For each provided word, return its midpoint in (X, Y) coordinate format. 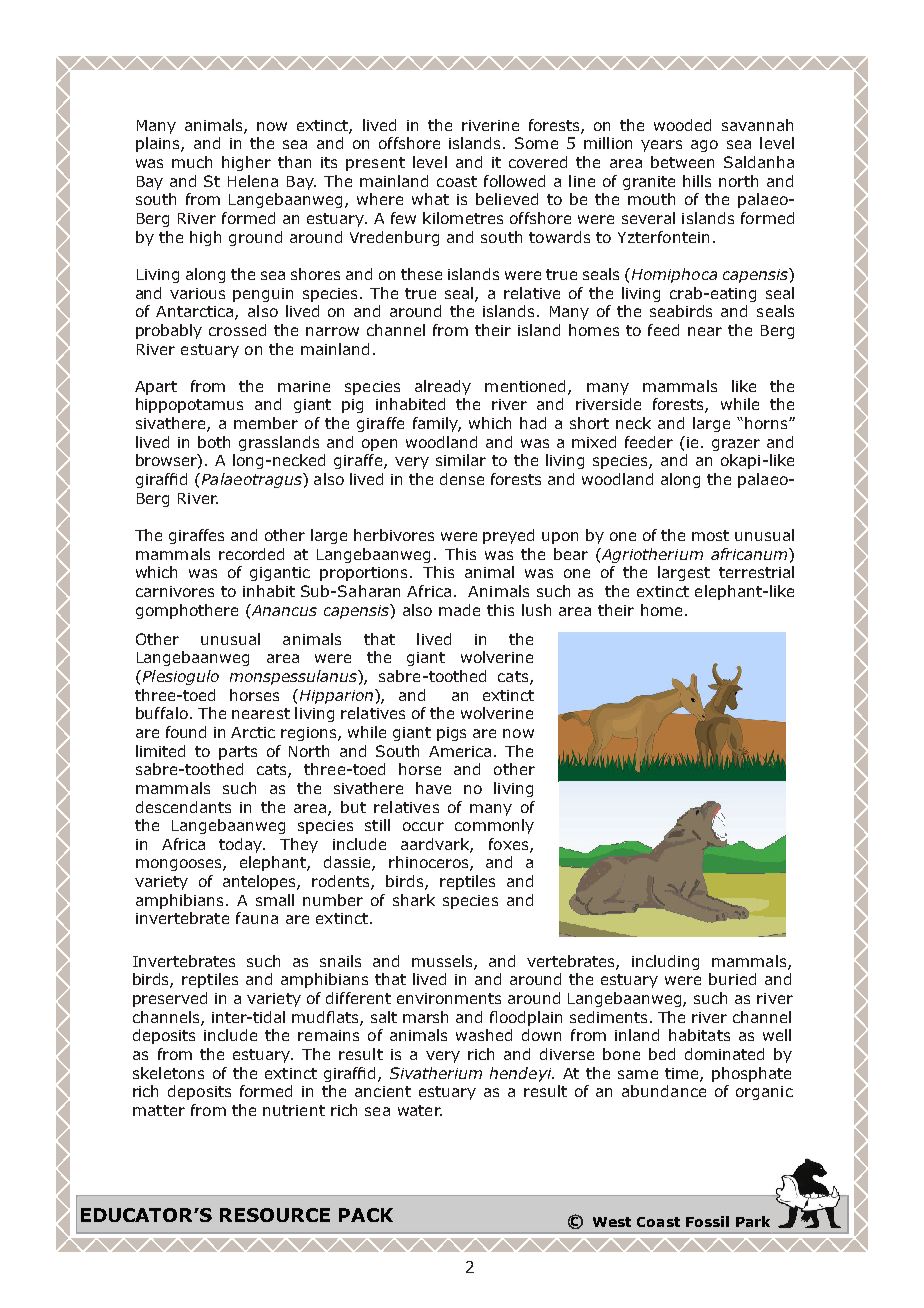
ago (704, 146)
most (710, 535)
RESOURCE (275, 1215)
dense (462, 479)
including (665, 962)
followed (514, 181)
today (242, 845)
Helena (253, 181)
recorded (251, 554)
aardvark (436, 845)
